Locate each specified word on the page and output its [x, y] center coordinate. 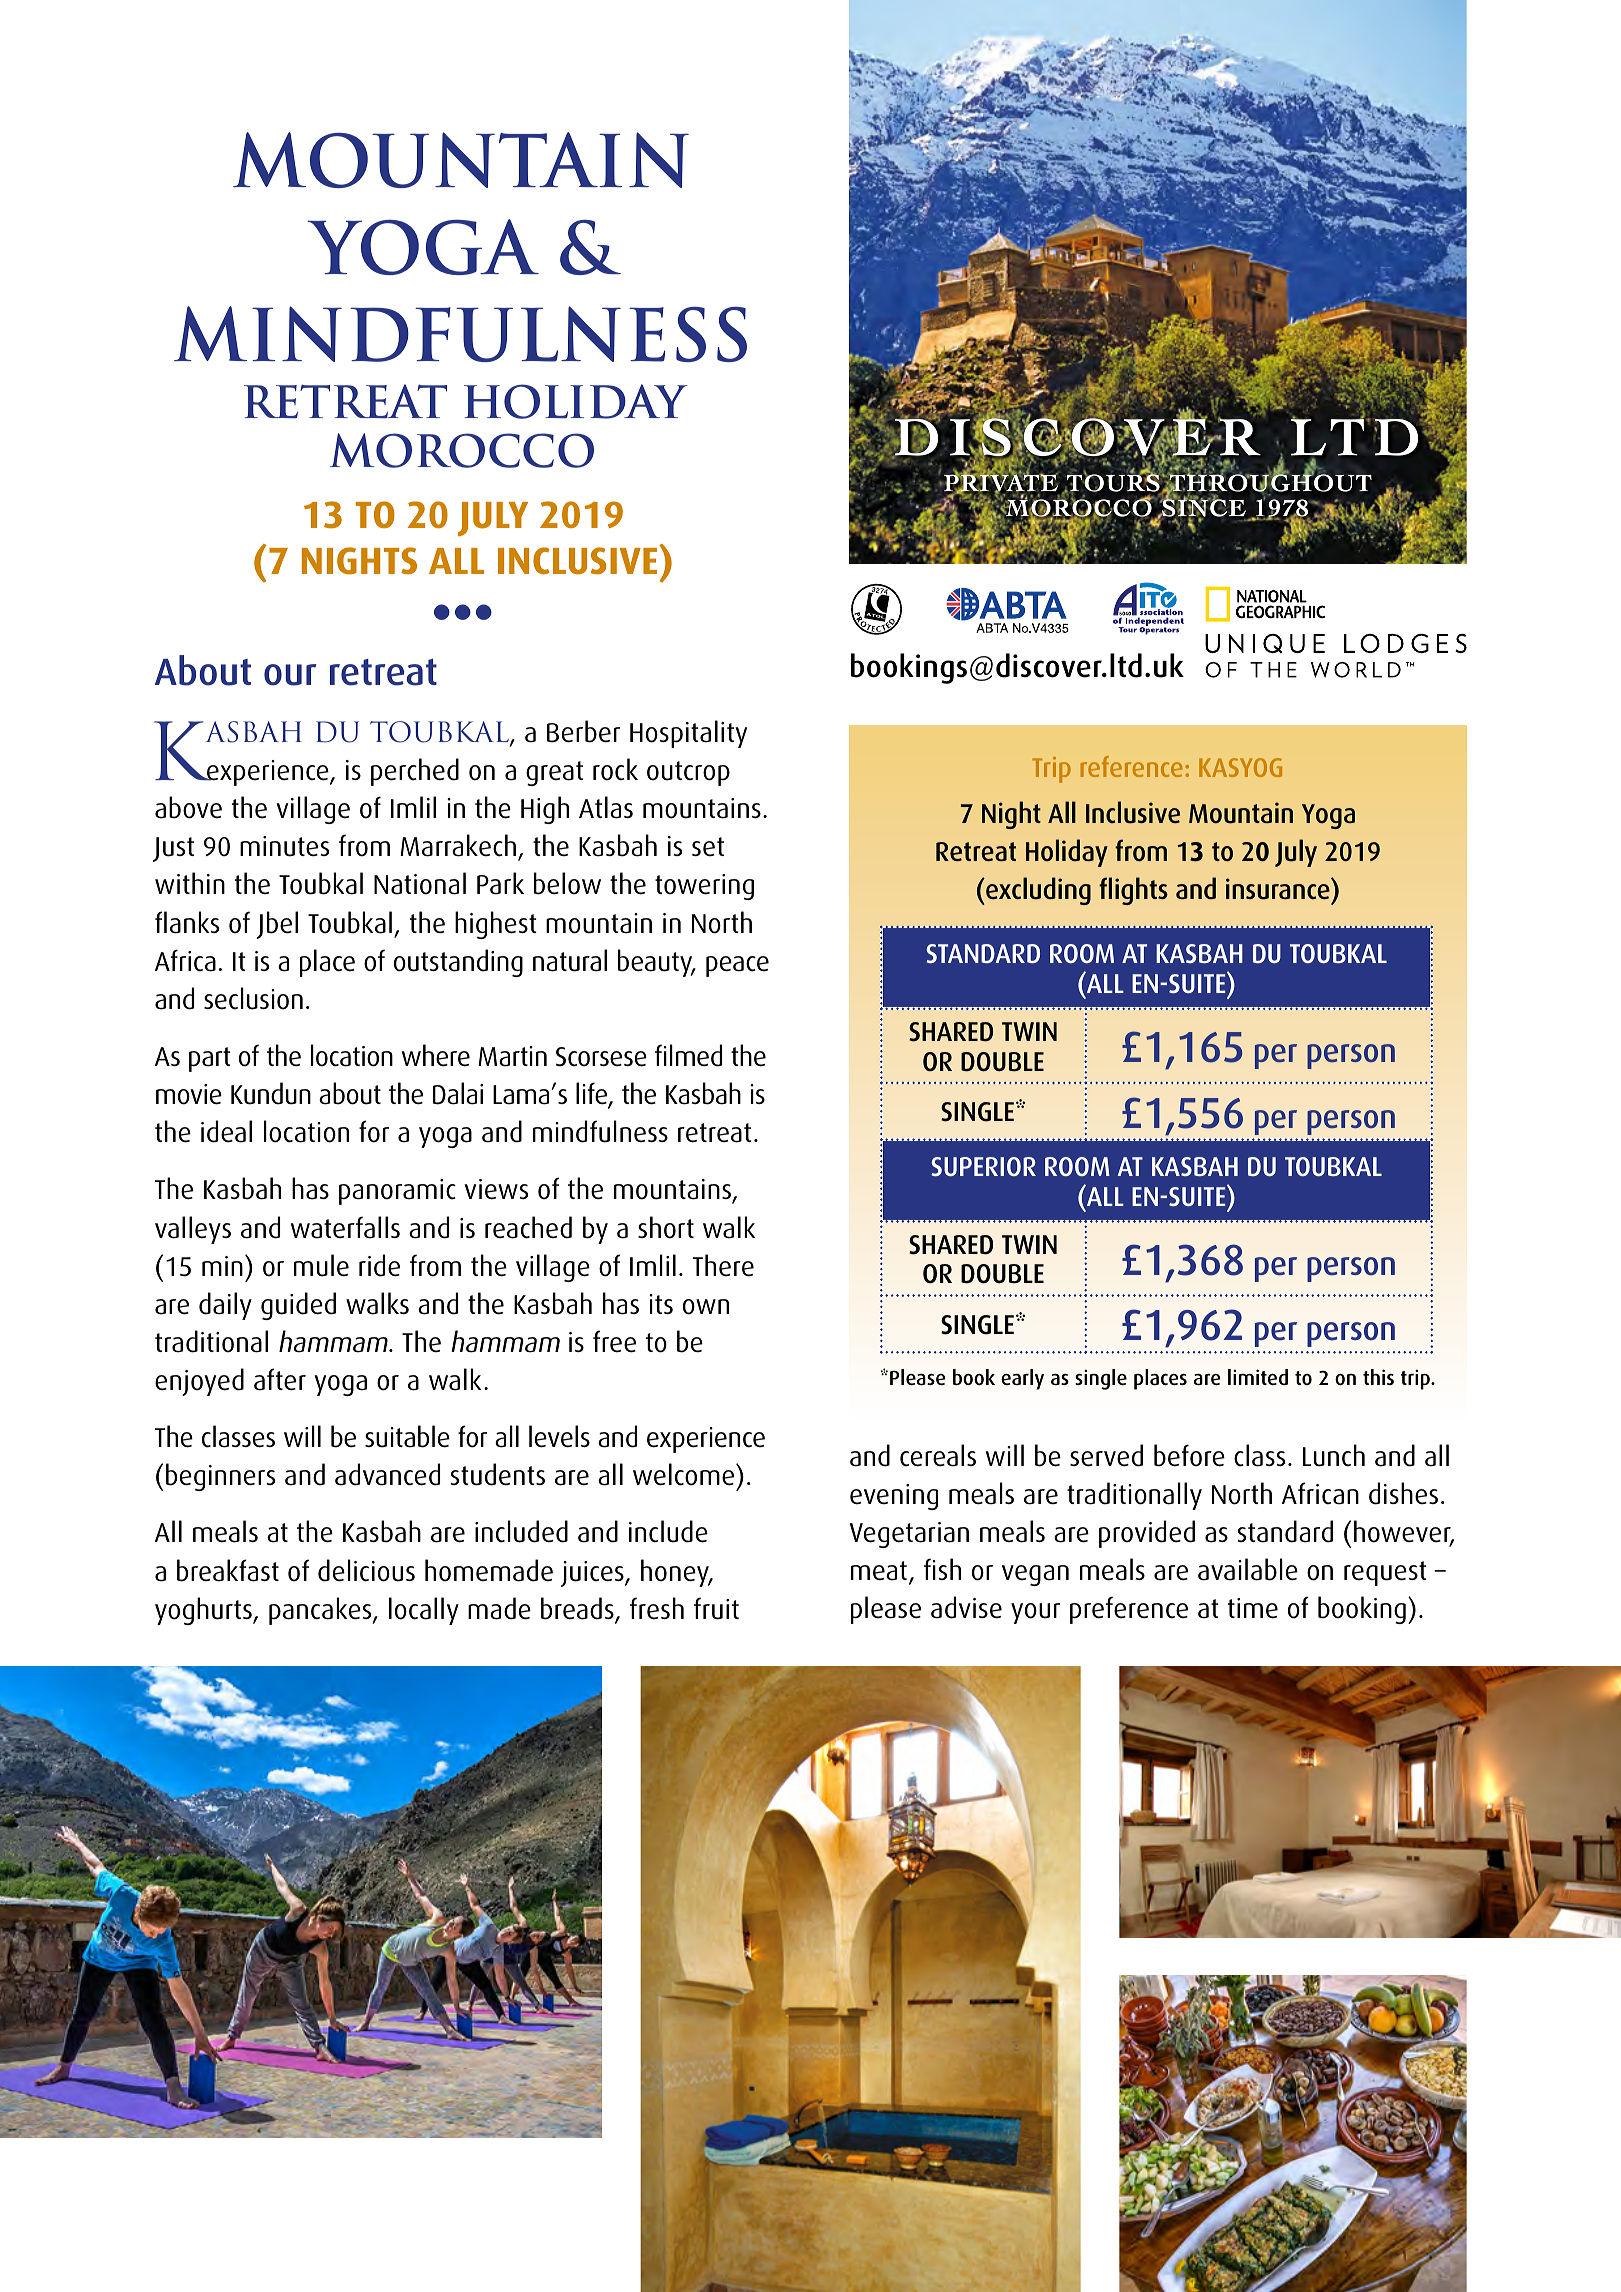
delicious [366, 1570]
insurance [1279, 889]
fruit [716, 1608]
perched [415, 772]
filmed [688, 1055]
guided [298, 1306]
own [706, 1307]
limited [1258, 1377]
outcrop [688, 773]
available [1248, 1569]
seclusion [253, 998]
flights [1133, 891]
